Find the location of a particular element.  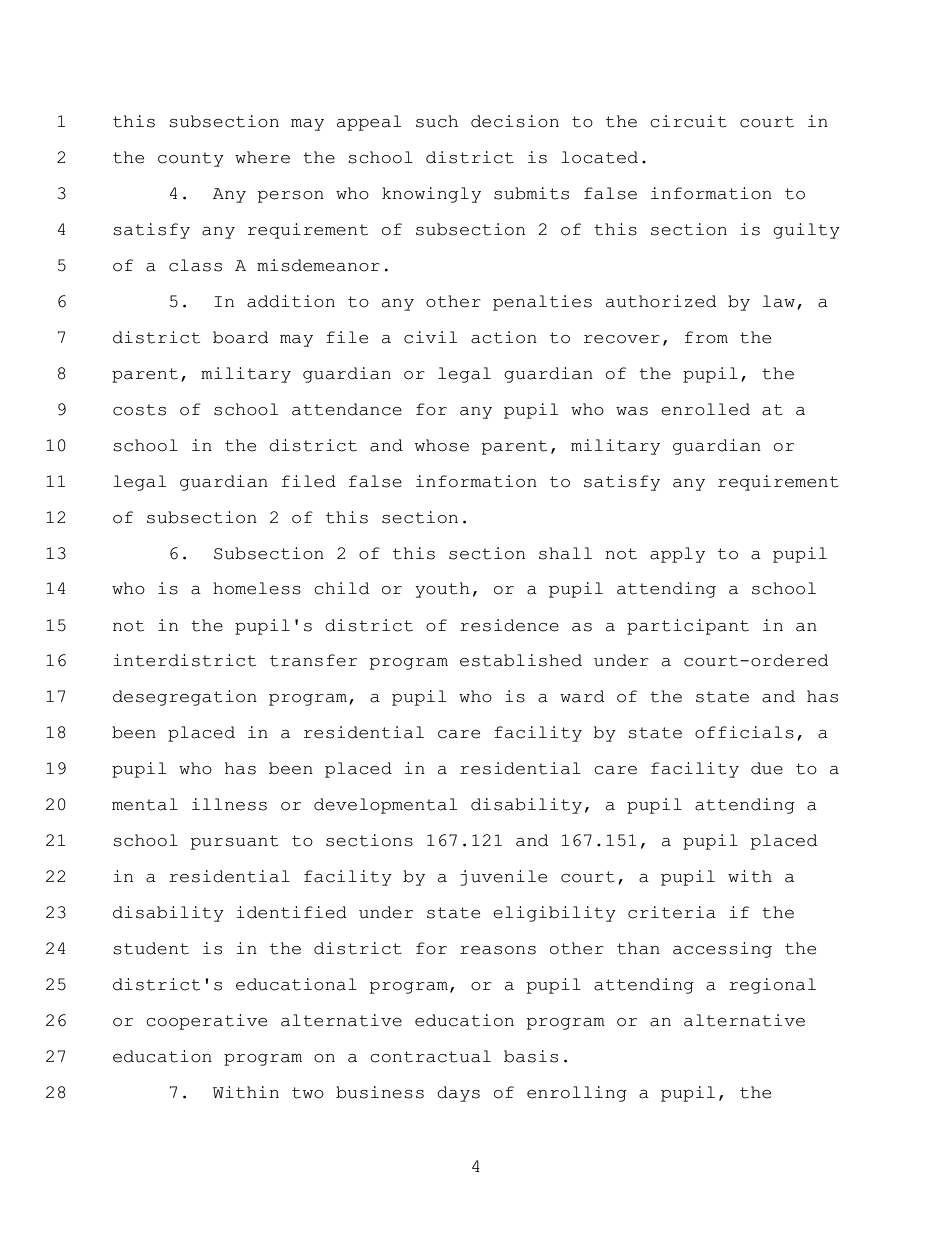

county is located at coordinates (191, 159).
